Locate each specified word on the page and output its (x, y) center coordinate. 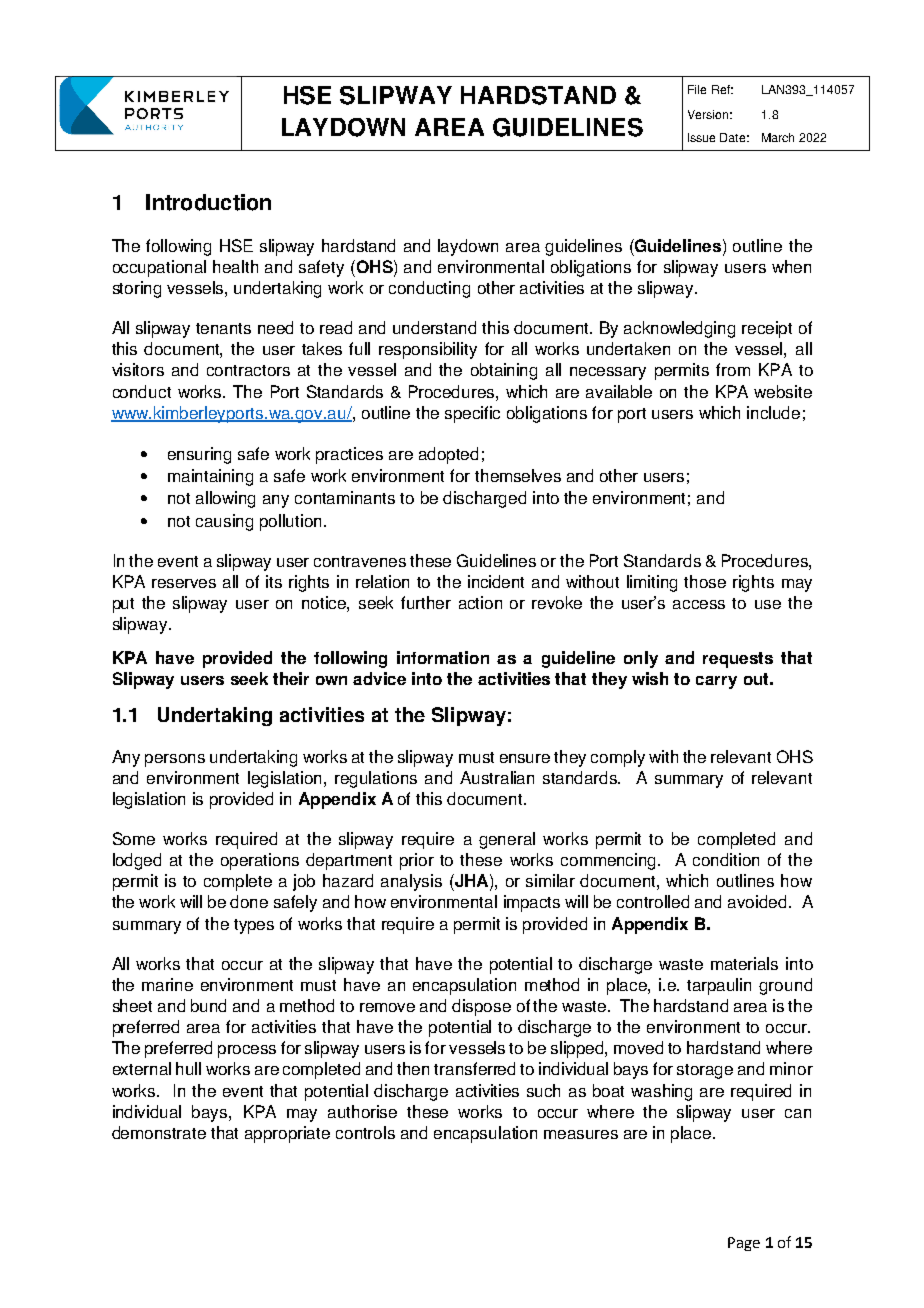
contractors (248, 370)
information (443, 657)
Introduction (208, 202)
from (733, 369)
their (291, 678)
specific (472, 414)
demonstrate (159, 1132)
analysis (411, 882)
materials (744, 963)
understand (434, 327)
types (254, 926)
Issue (701, 137)
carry (716, 682)
